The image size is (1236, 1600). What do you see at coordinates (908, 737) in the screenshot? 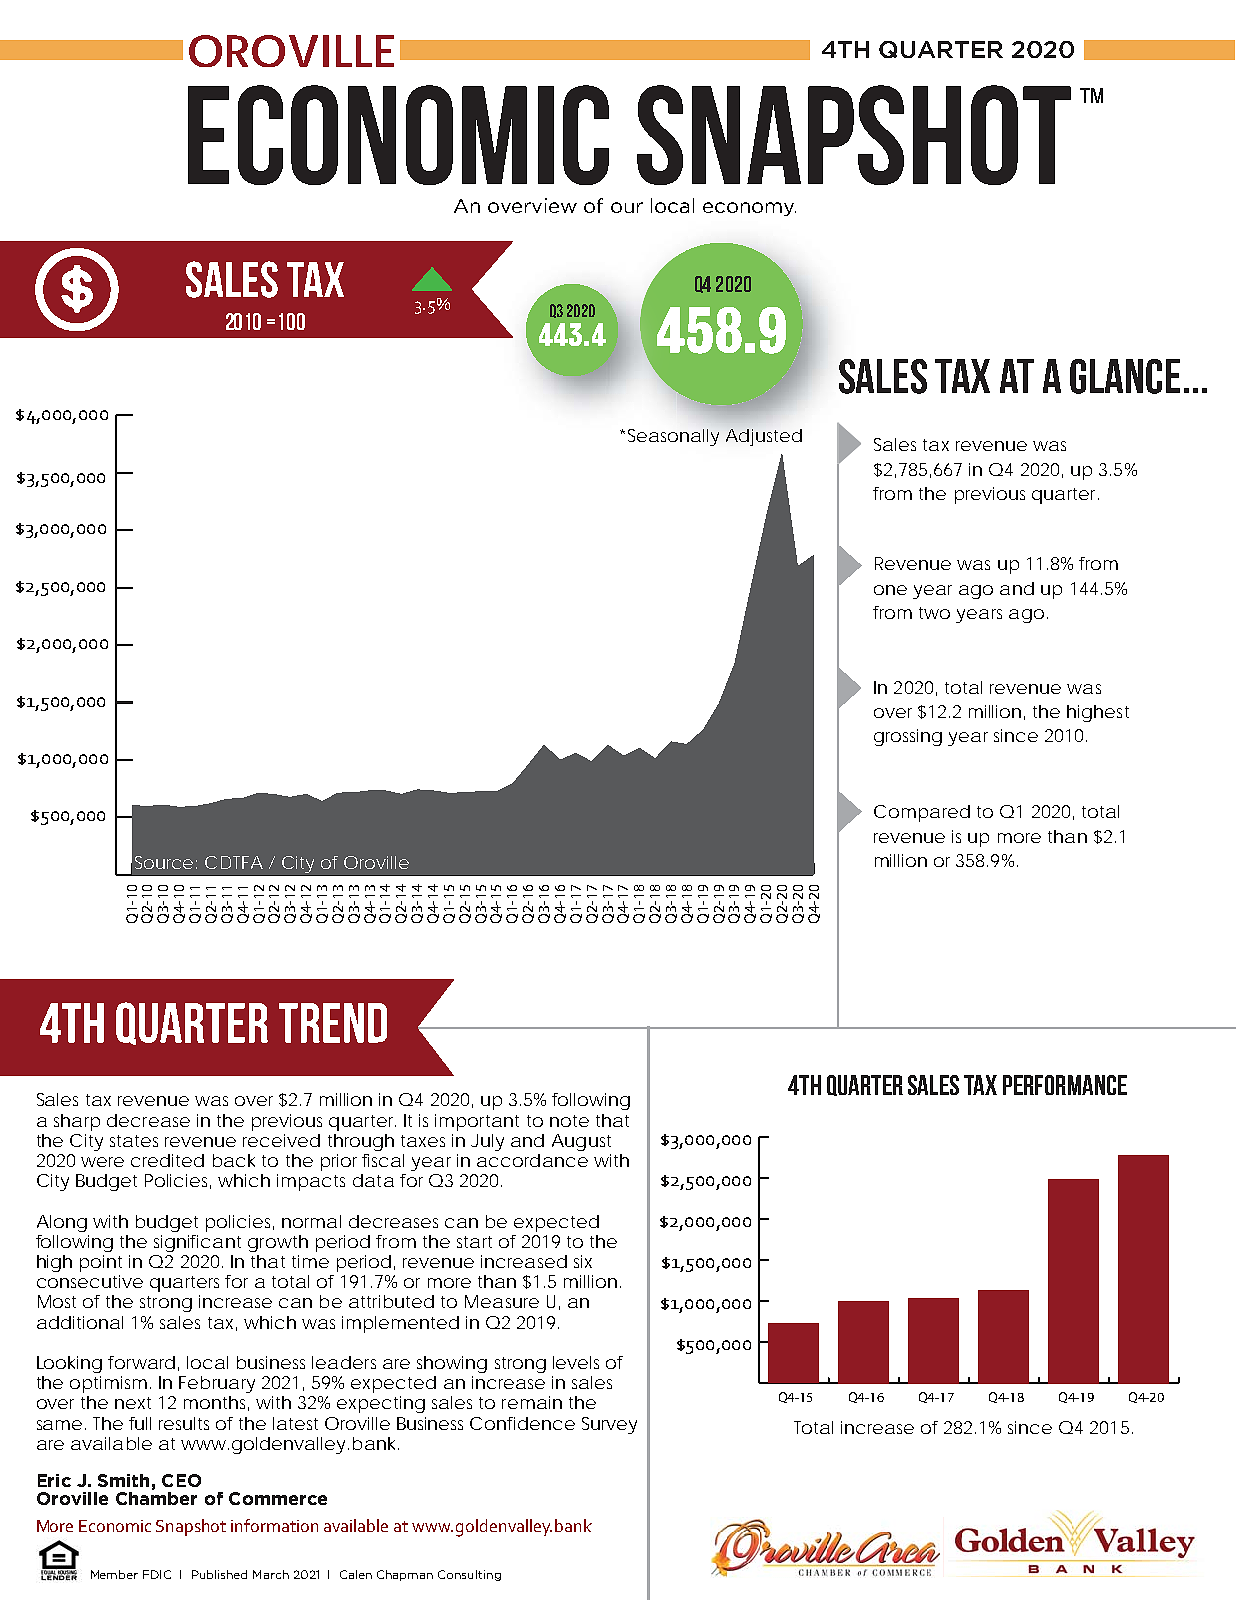
I see `grossing` at bounding box center [908, 737].
